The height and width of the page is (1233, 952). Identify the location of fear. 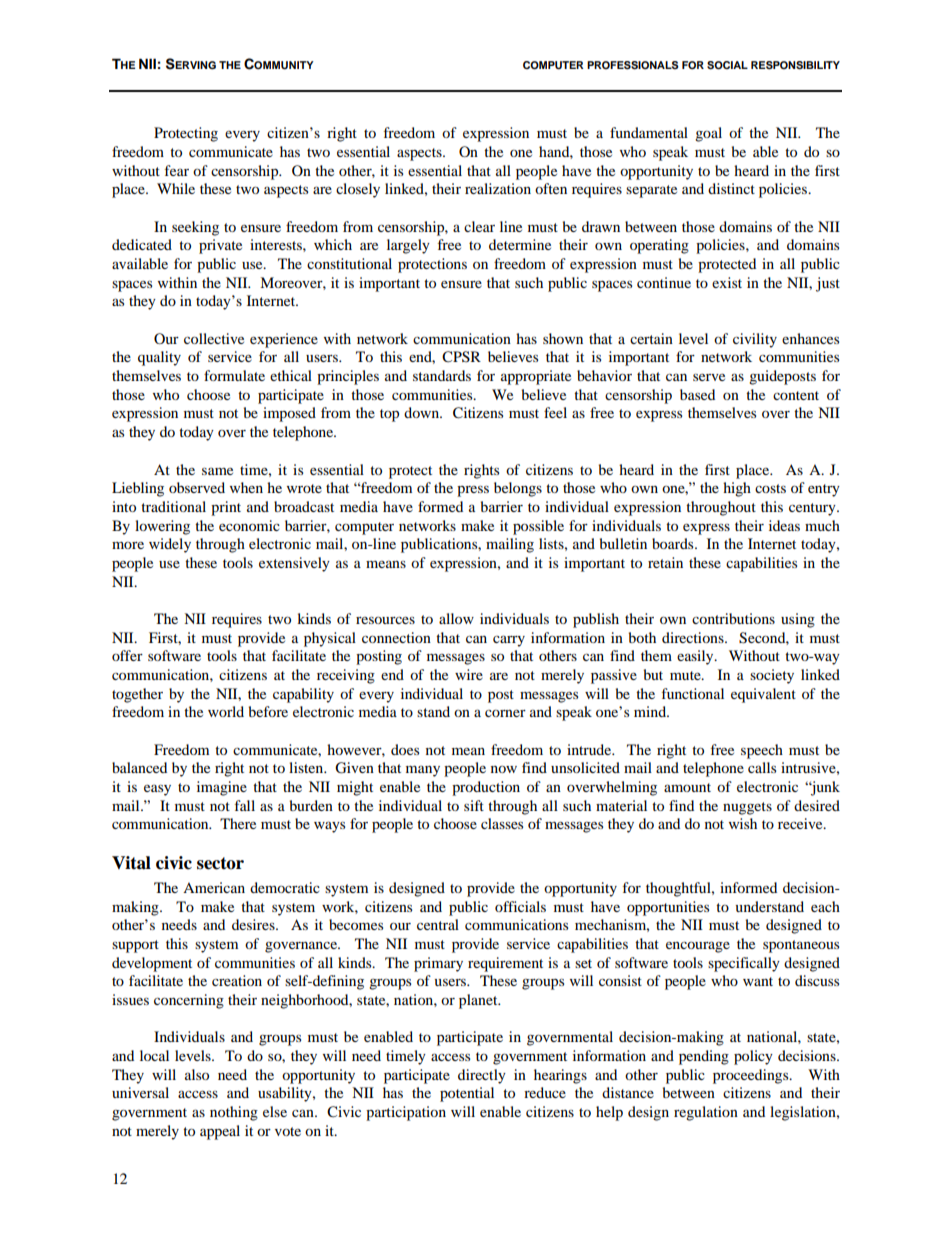
(177, 170).
